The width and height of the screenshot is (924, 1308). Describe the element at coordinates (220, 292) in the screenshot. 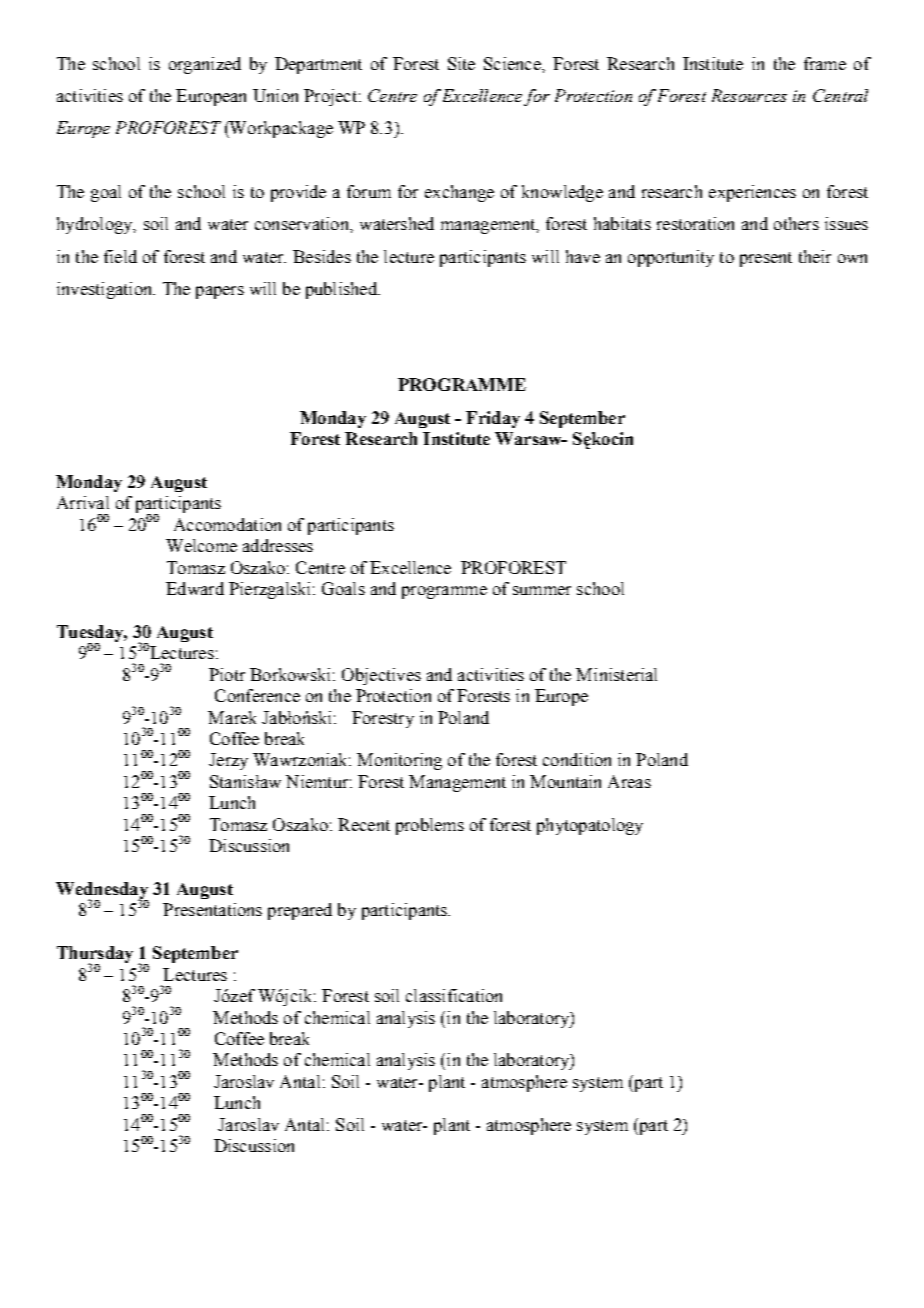

I see `papers` at that location.
